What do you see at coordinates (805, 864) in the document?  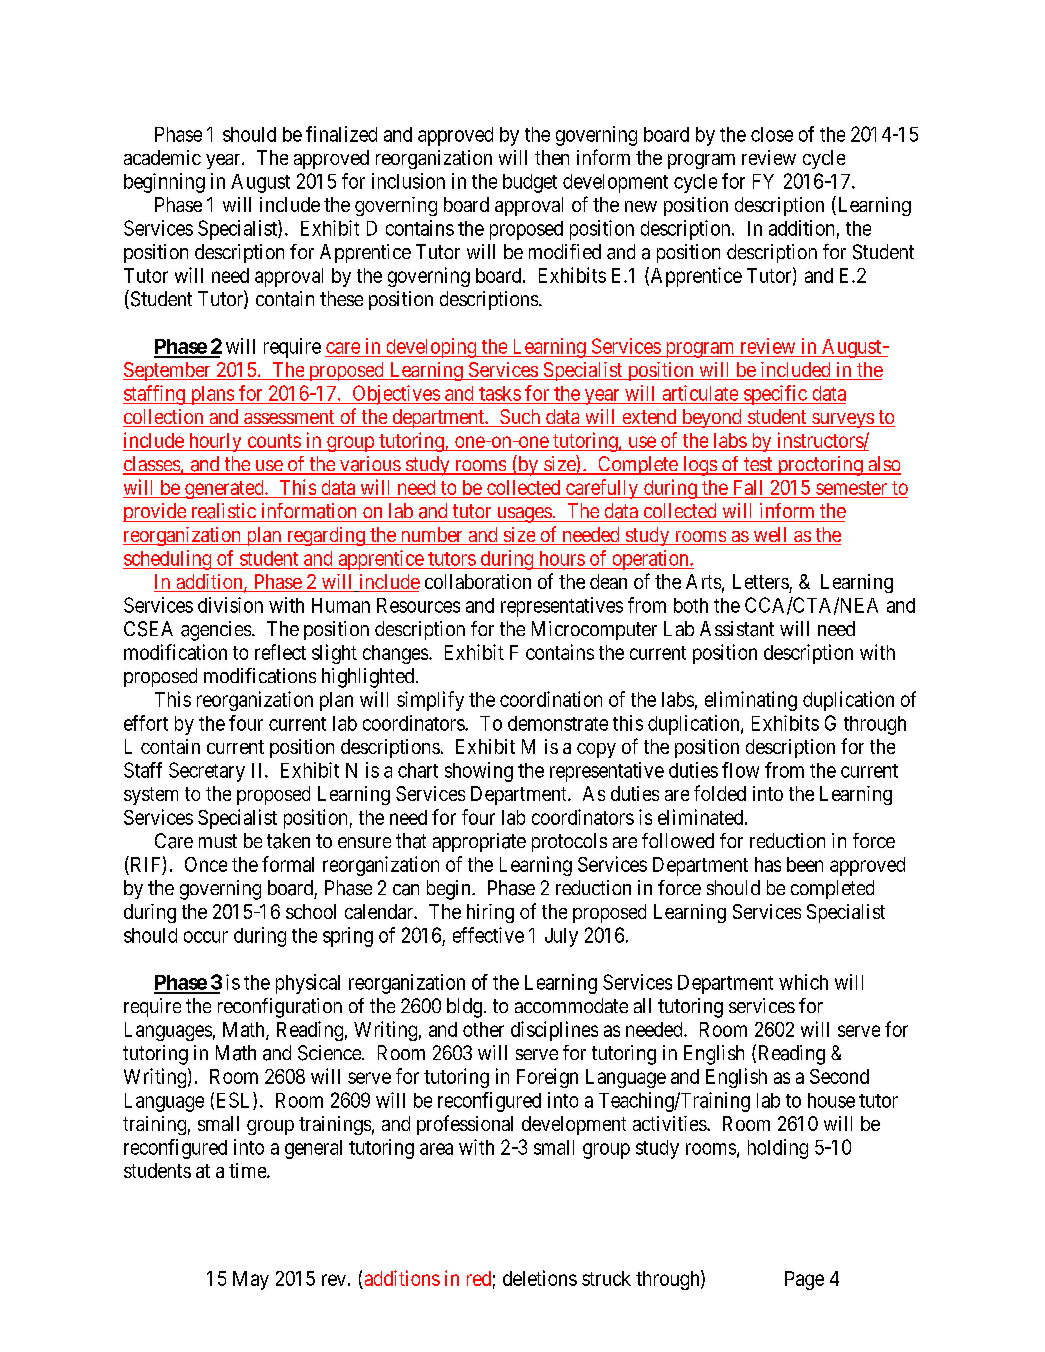 I see `been` at bounding box center [805, 864].
